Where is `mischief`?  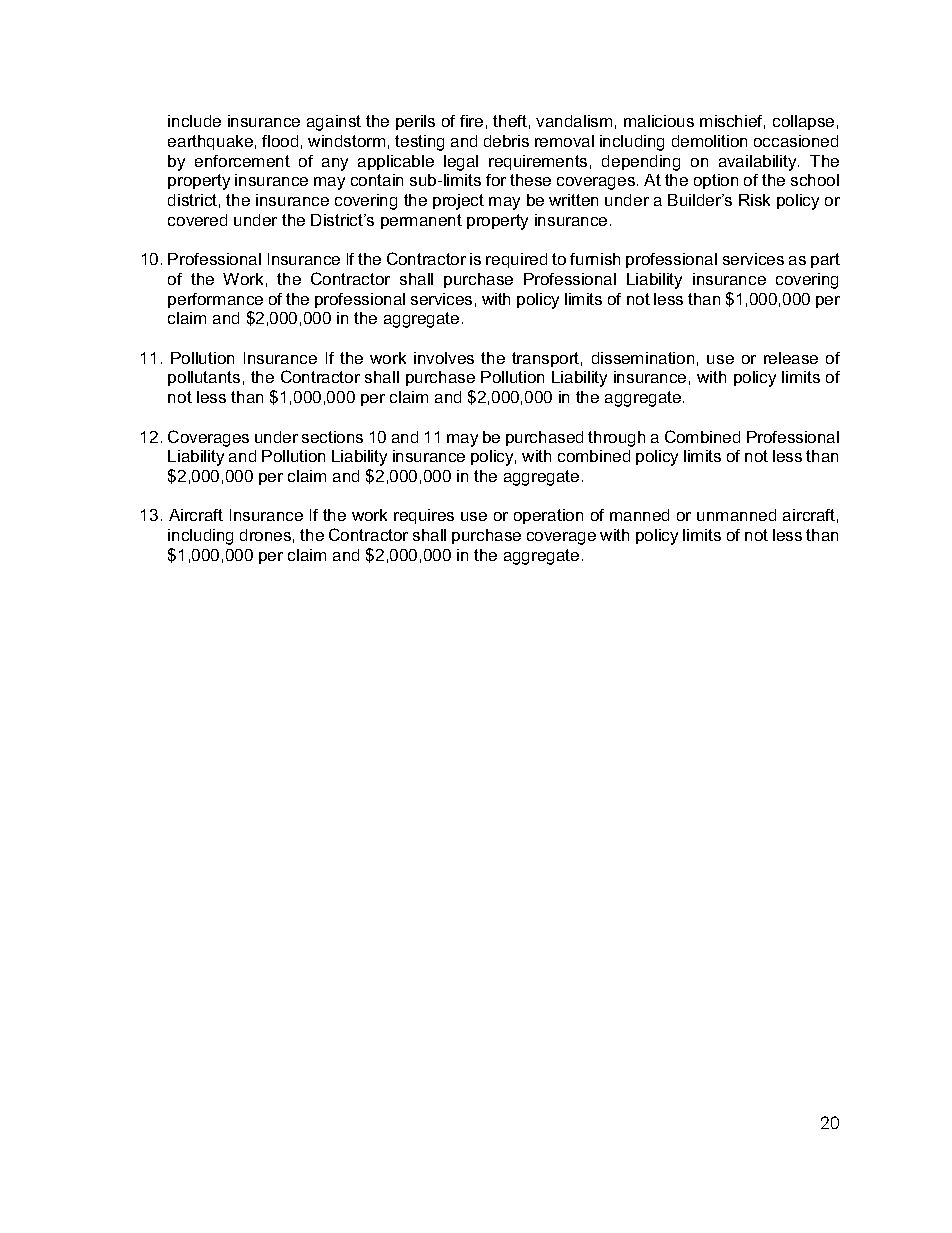
mischief is located at coordinates (732, 122).
